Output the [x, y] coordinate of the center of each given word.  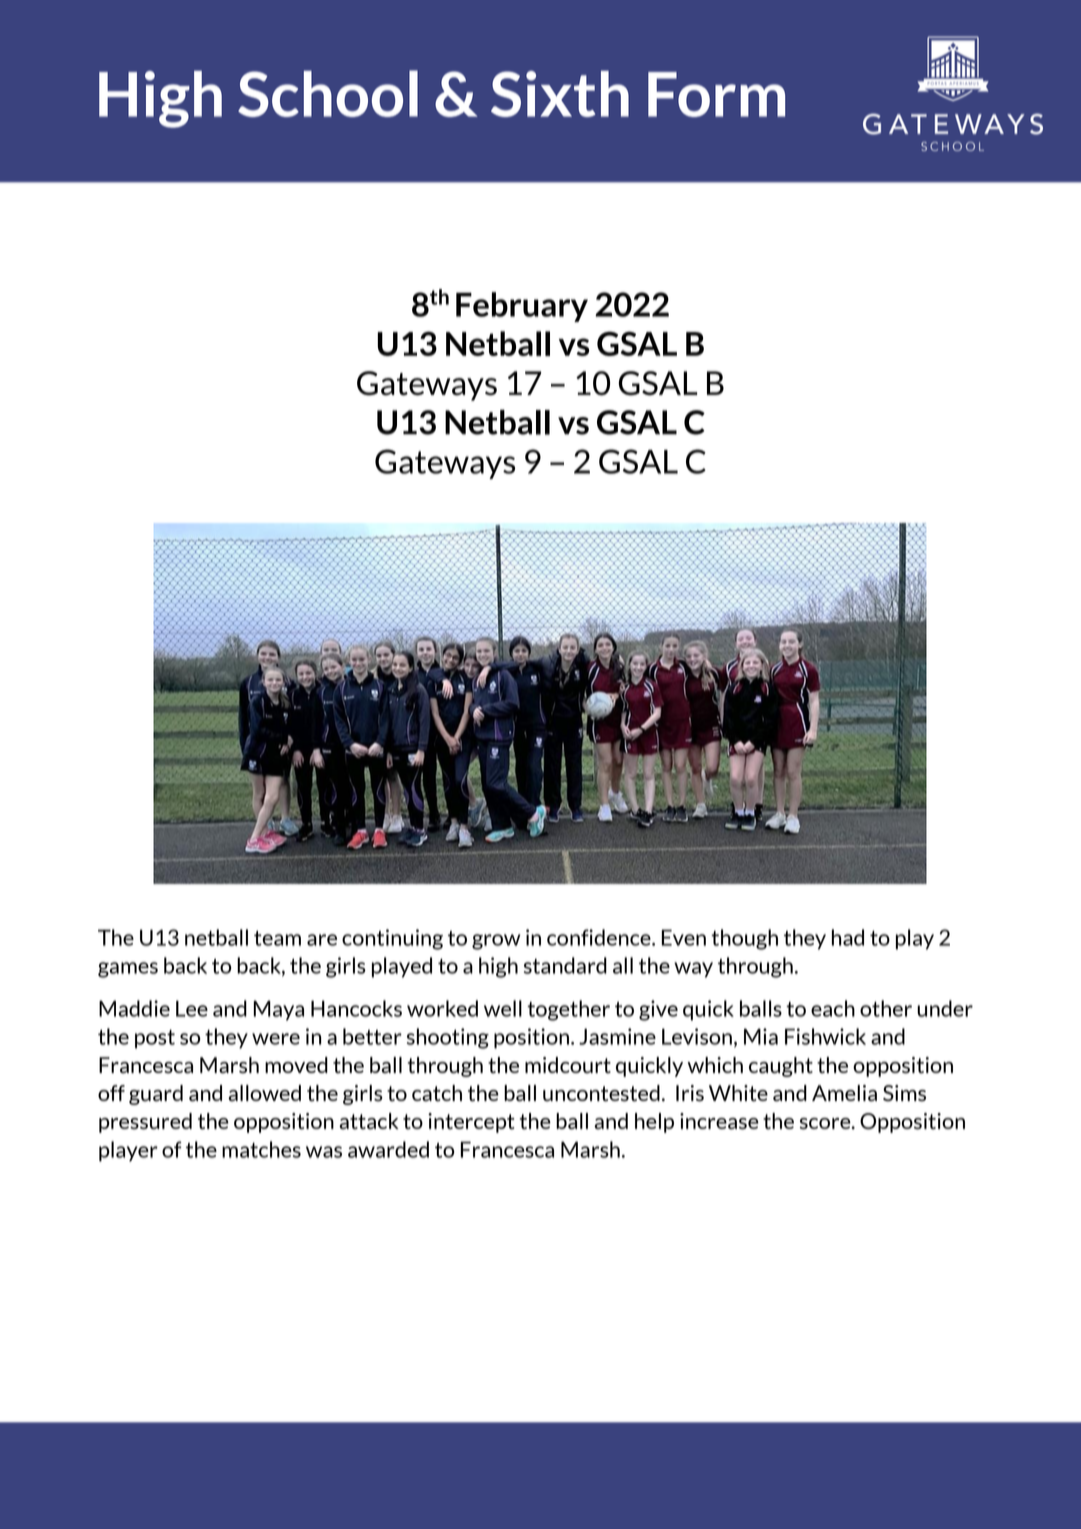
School [328, 93]
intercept [471, 1123]
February [522, 307]
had [848, 937]
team [277, 938]
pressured [145, 1123]
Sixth [560, 94]
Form [716, 94]
